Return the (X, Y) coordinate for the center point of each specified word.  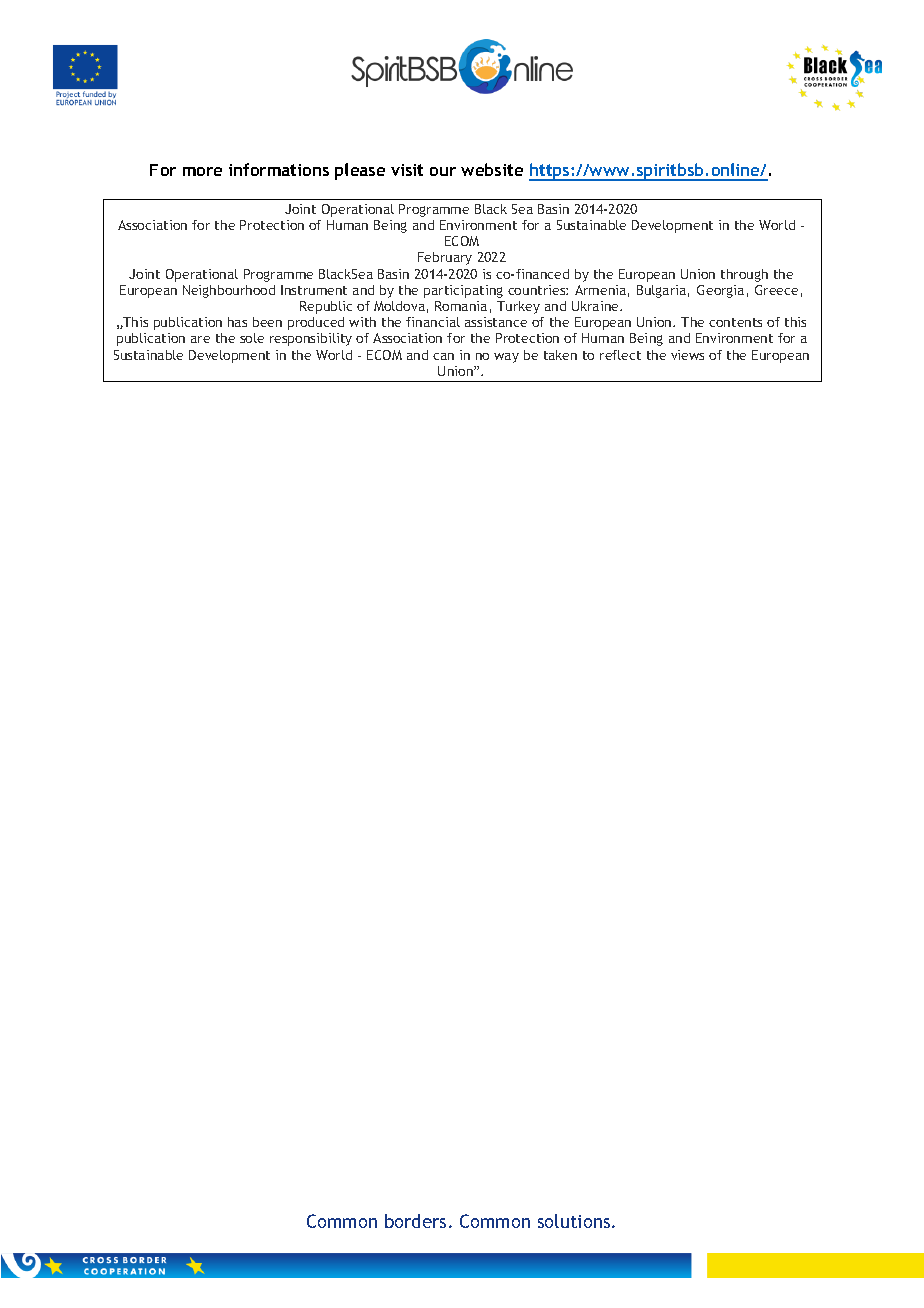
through (744, 275)
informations (279, 169)
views (687, 355)
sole (252, 338)
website (492, 169)
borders (415, 1221)
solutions (575, 1221)
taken (560, 355)
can (443, 356)
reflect (620, 355)
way (506, 358)
